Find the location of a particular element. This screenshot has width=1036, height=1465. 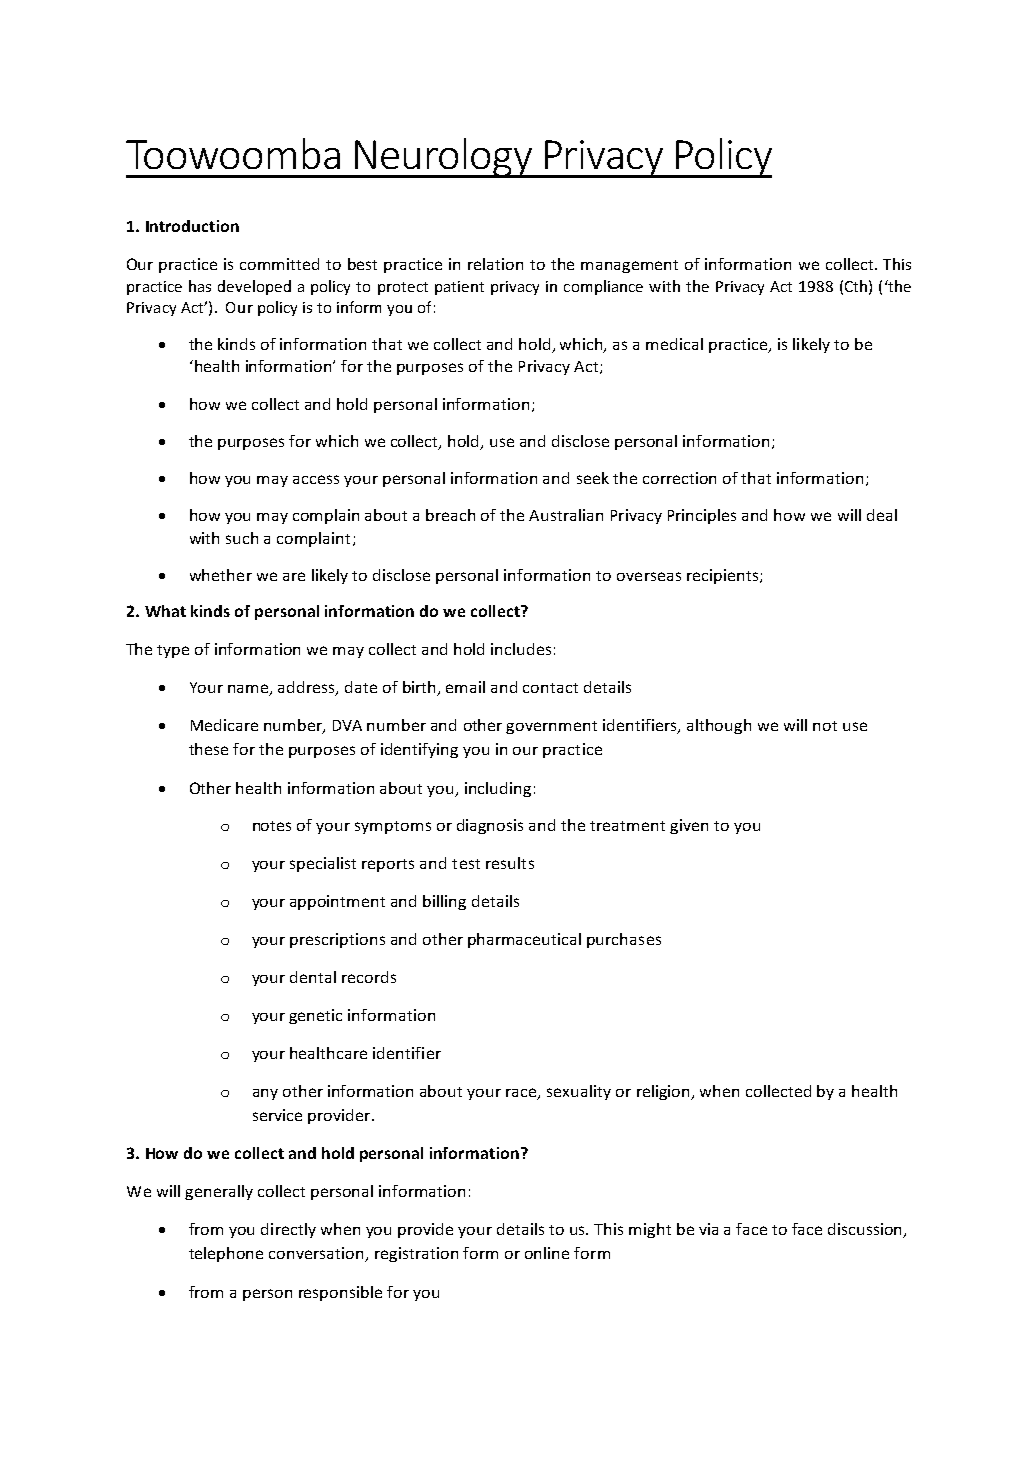

Australian is located at coordinates (566, 515).
